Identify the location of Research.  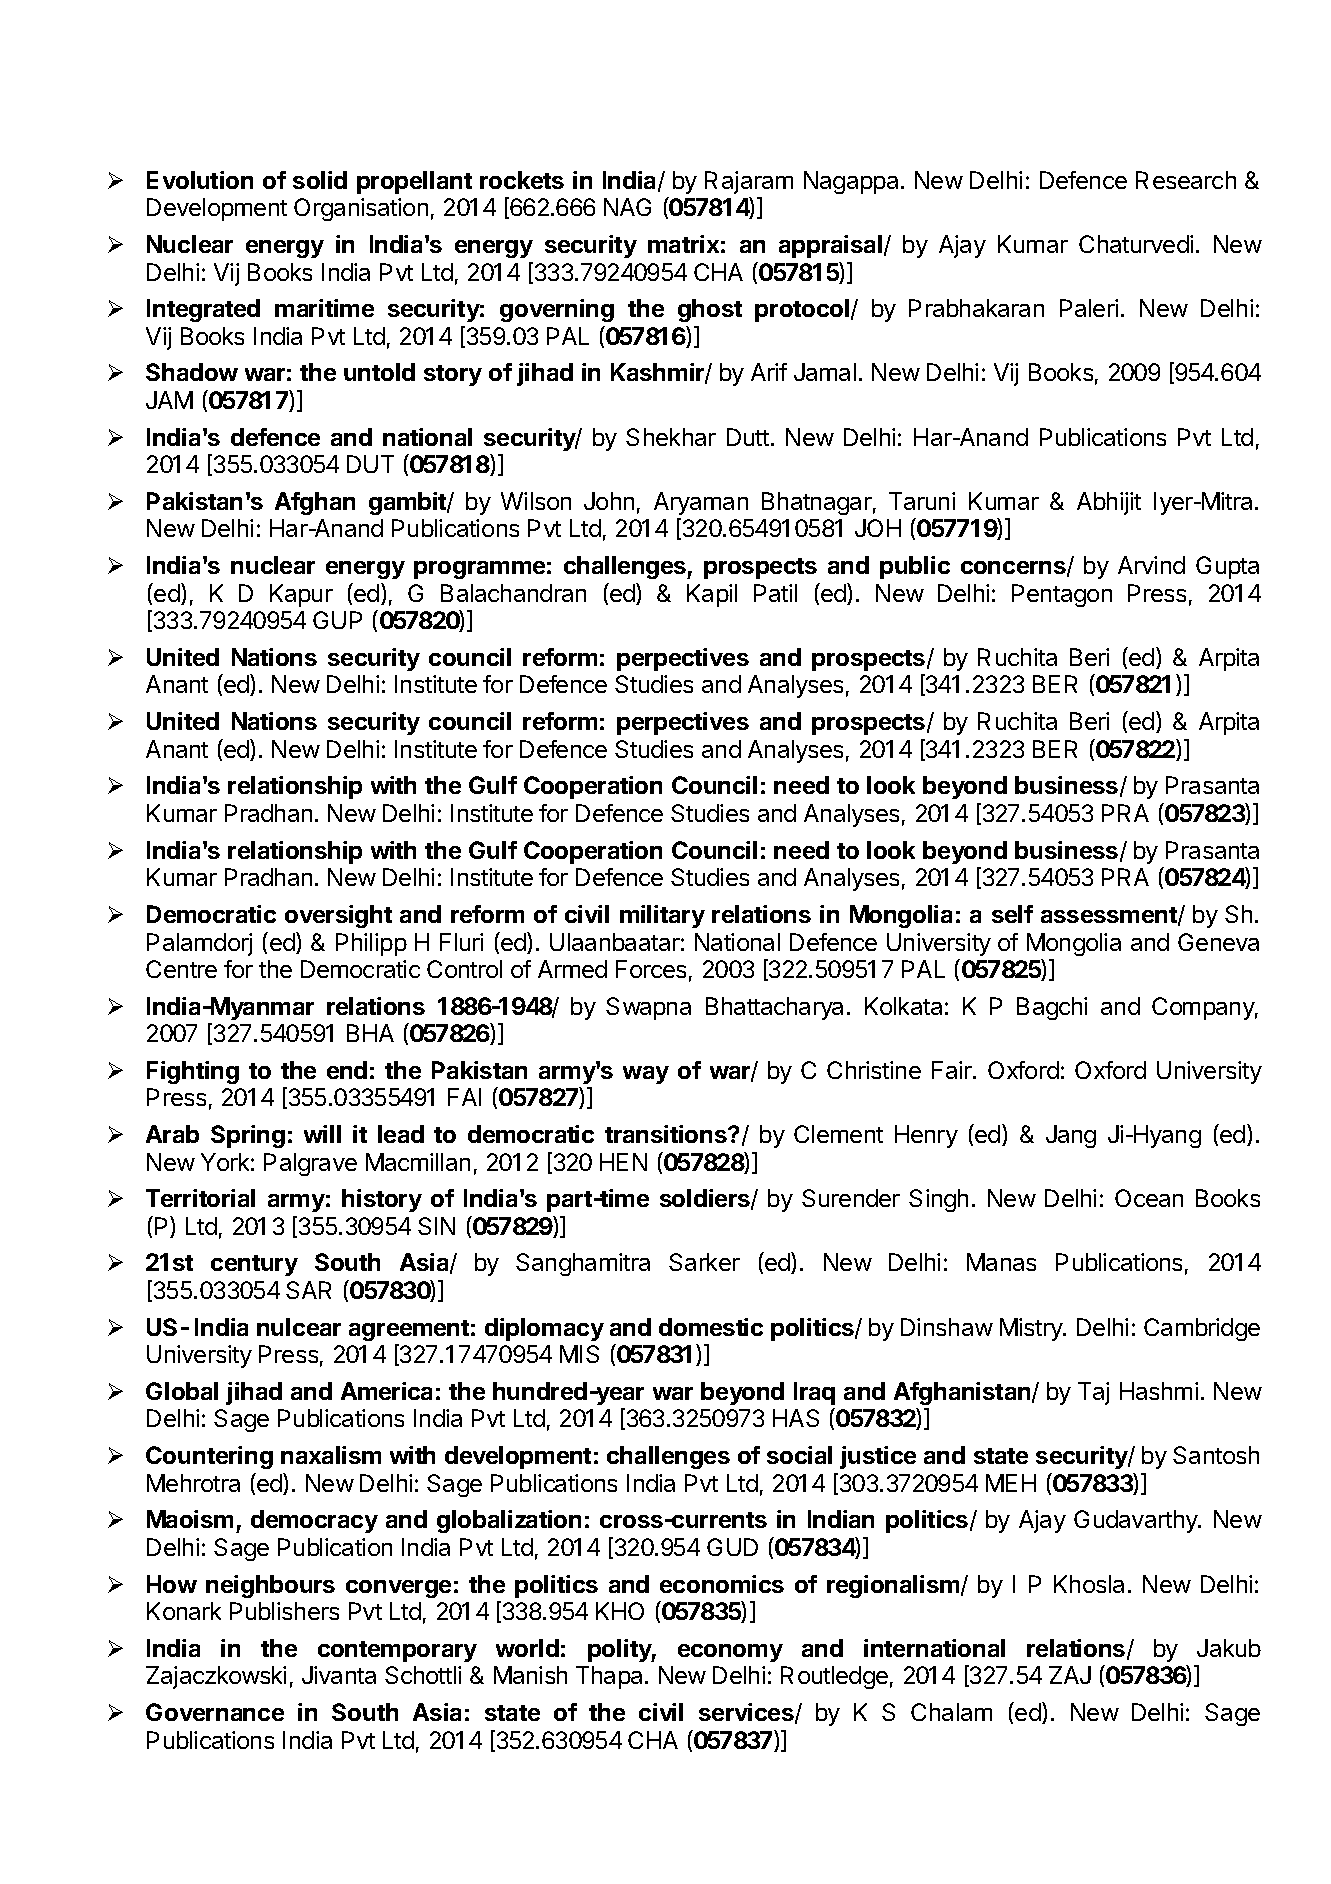
(1186, 180).
